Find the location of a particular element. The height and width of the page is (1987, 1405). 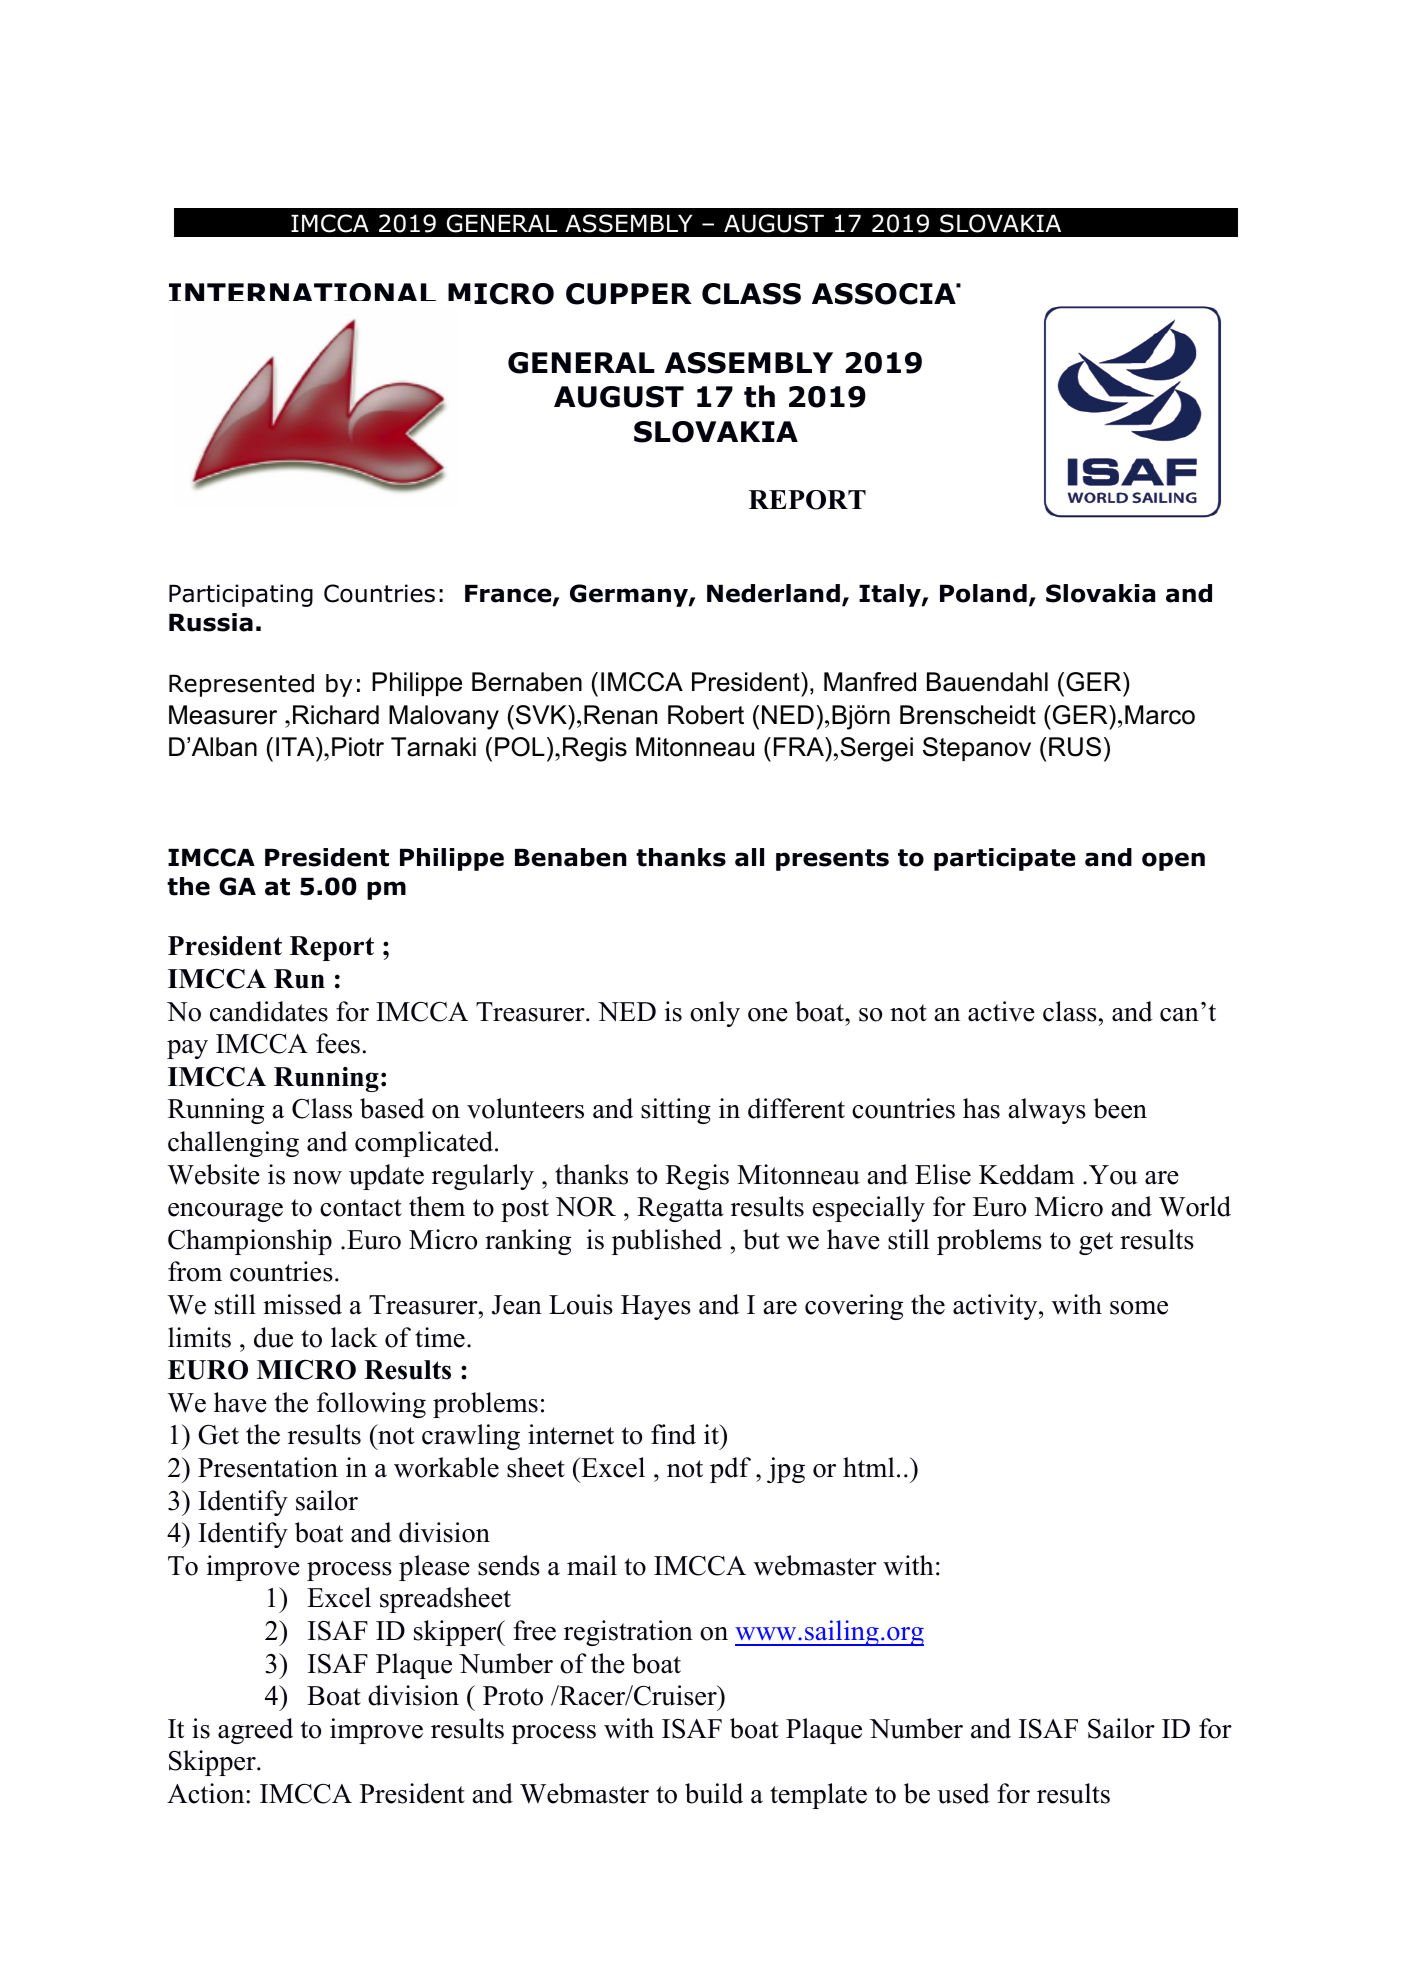

CUPPER is located at coordinates (629, 294).
